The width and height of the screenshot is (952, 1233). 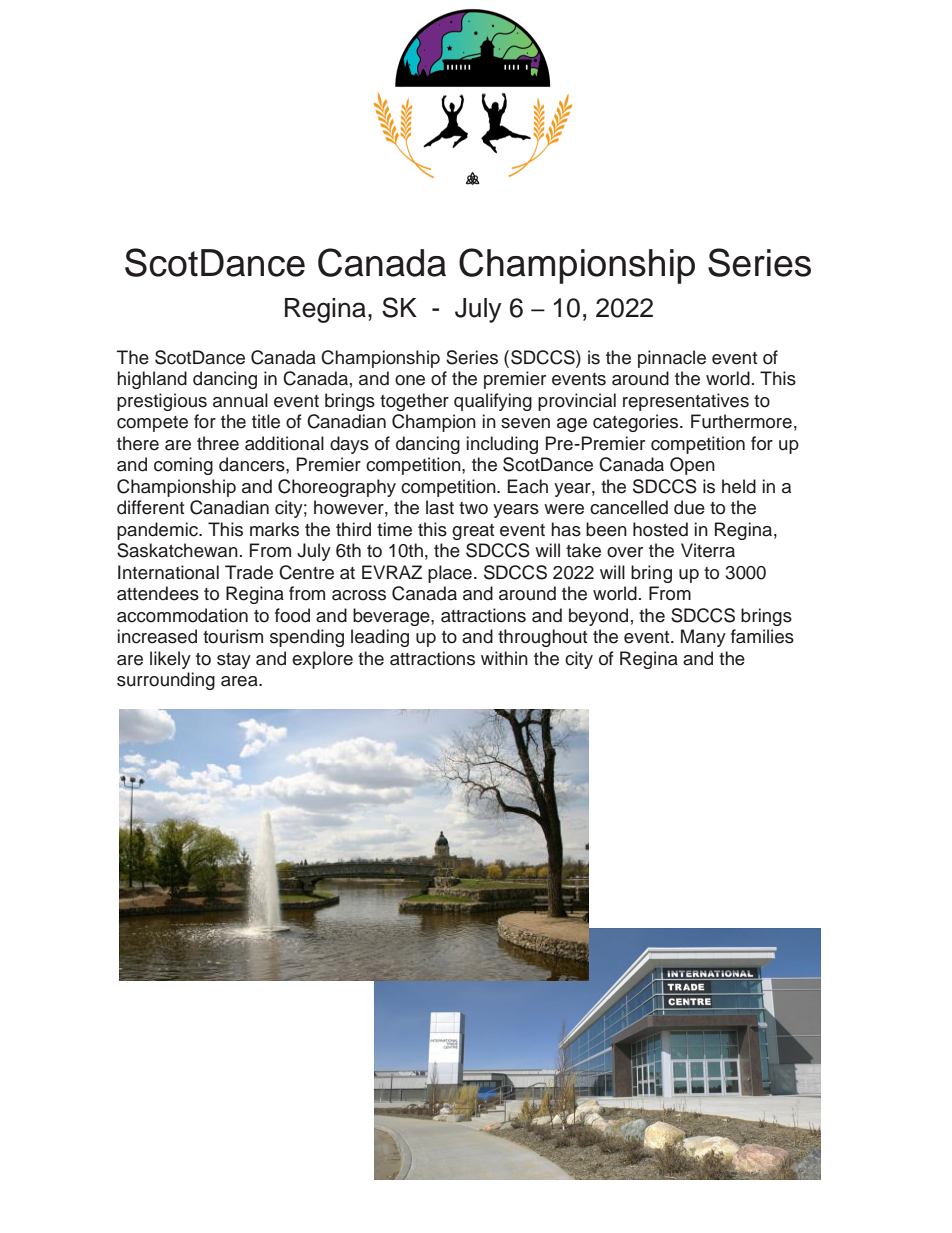 I want to click on within, so click(x=504, y=658).
